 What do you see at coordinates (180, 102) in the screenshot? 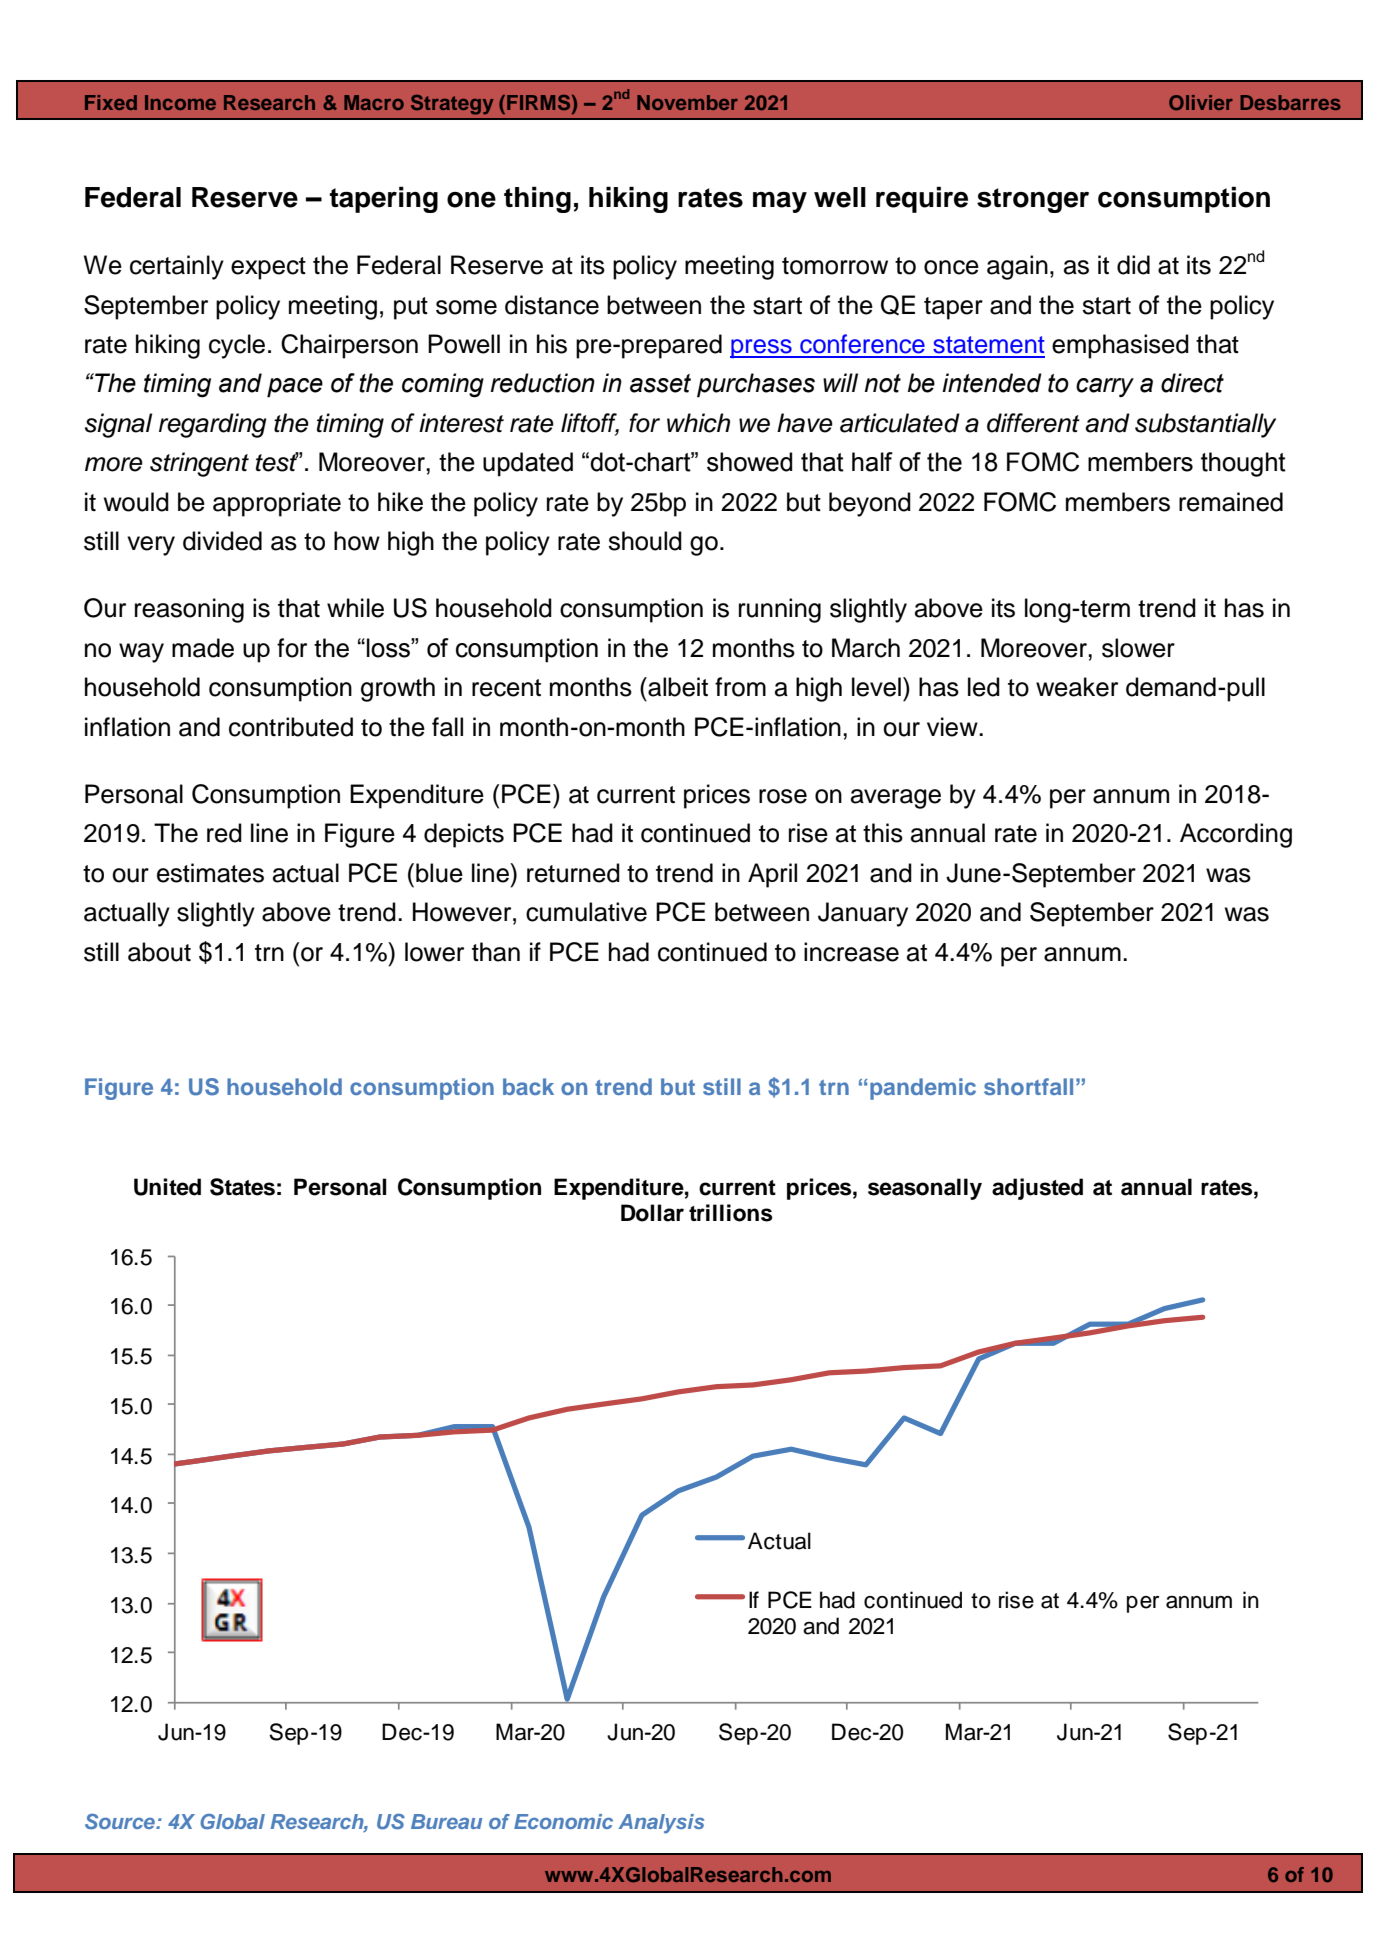
I see `Income` at bounding box center [180, 102].
